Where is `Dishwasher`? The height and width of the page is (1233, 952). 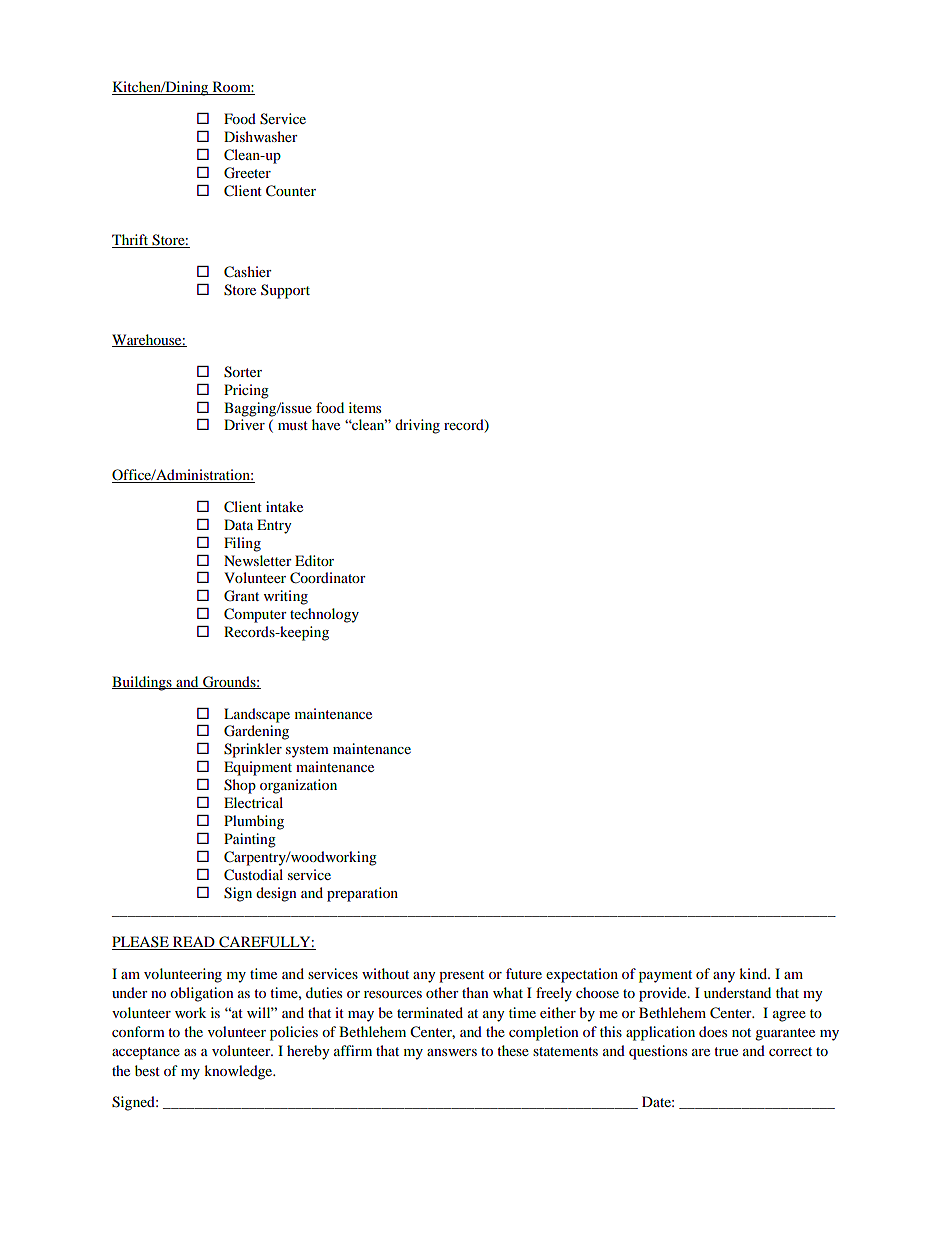 Dishwasher is located at coordinates (261, 136).
